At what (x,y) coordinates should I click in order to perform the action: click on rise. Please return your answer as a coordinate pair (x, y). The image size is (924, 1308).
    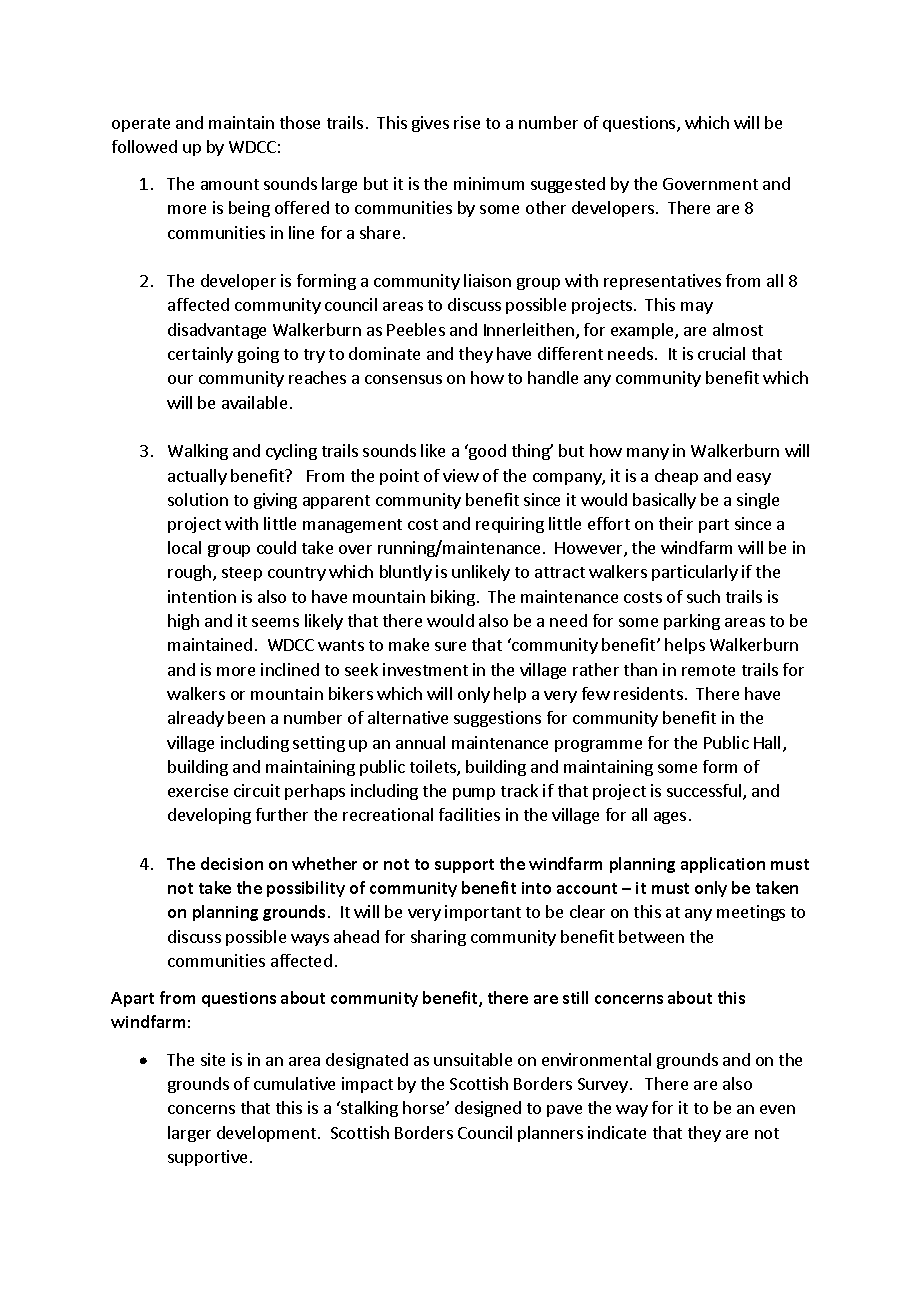
    Looking at the image, I should click on (467, 122).
